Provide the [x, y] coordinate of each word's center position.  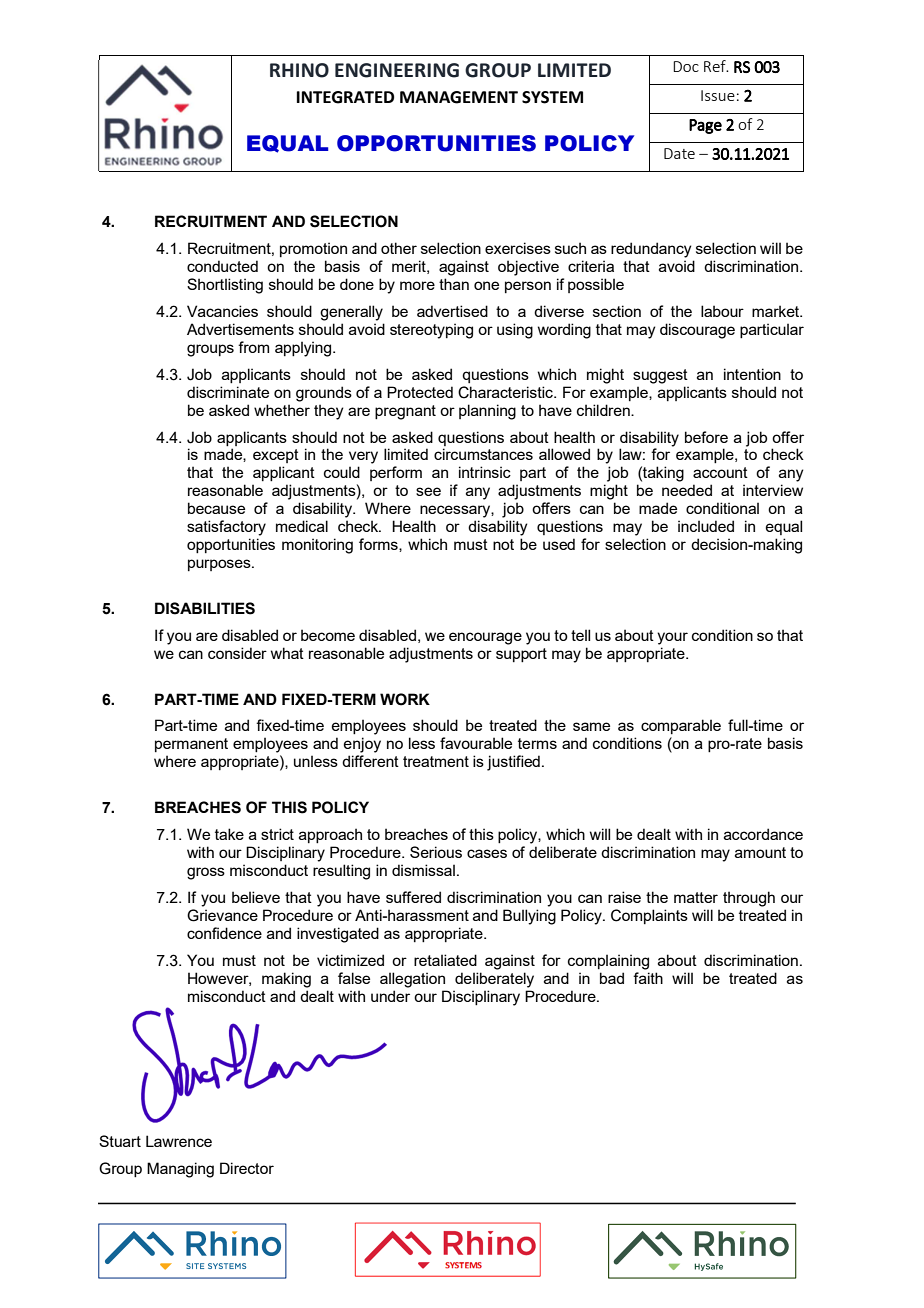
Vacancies [222, 311]
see [428, 491]
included [706, 526]
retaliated [445, 960]
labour [722, 311]
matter [696, 897]
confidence [224, 933]
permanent [191, 745]
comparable [681, 726]
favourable [476, 743]
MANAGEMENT [459, 97]
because [216, 508]
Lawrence [179, 1141]
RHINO [299, 70]
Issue [718, 95]
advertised [452, 311]
